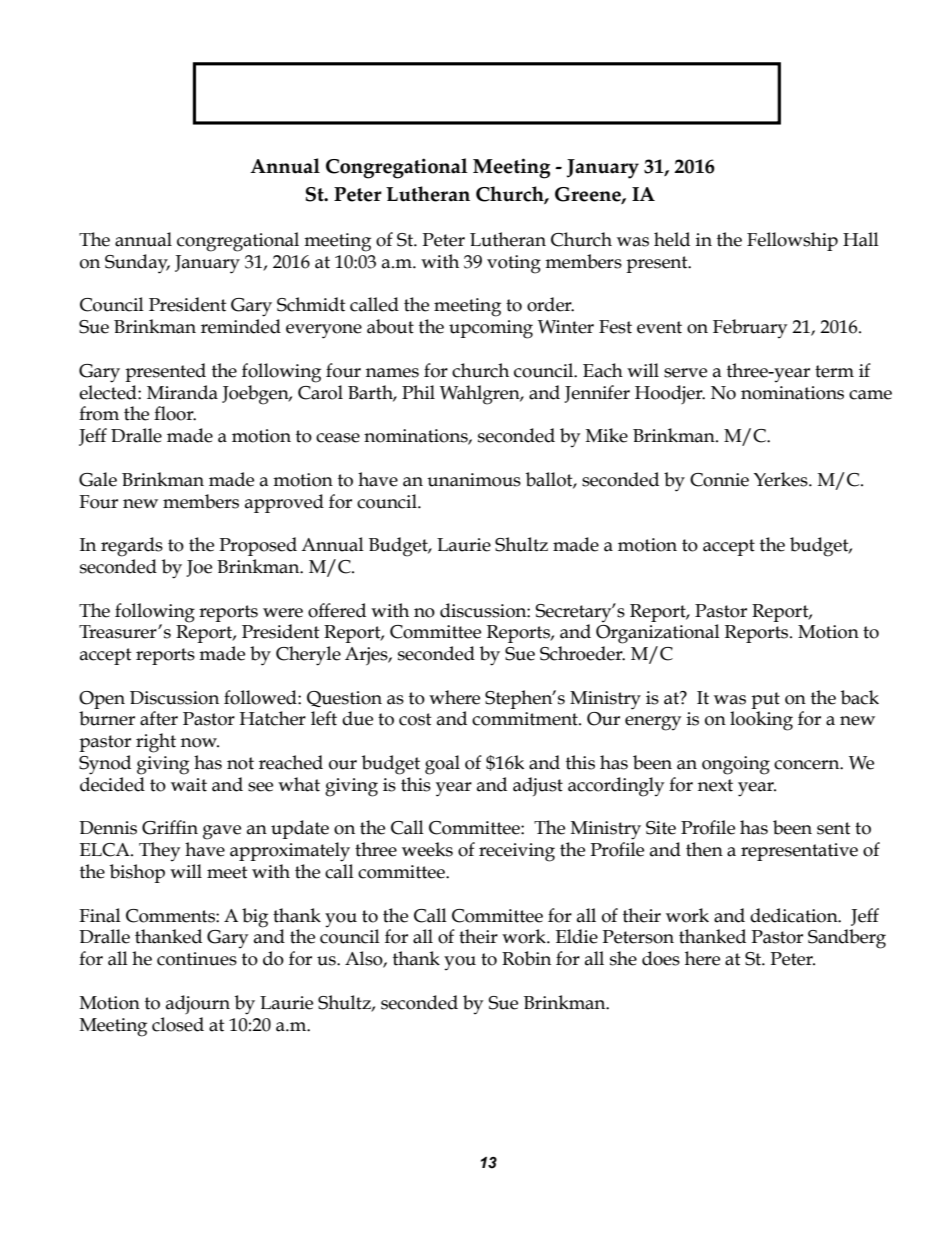 Image resolution: width=952 pixels, height=1233 pixels. What do you see at coordinates (178, 1024) in the document?
I see `closed` at bounding box center [178, 1024].
